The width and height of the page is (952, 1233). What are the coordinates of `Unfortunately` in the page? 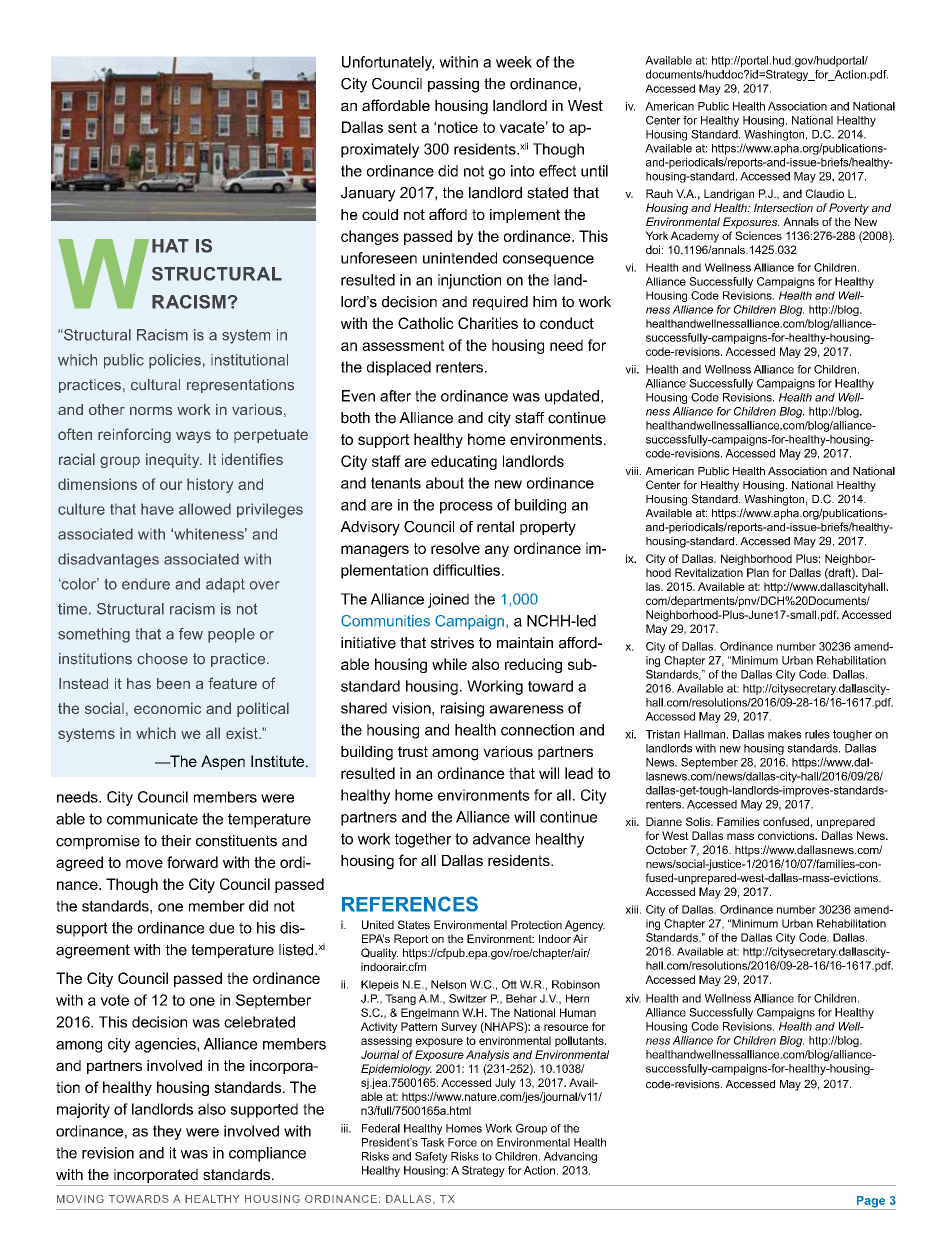 It's located at (388, 63).
